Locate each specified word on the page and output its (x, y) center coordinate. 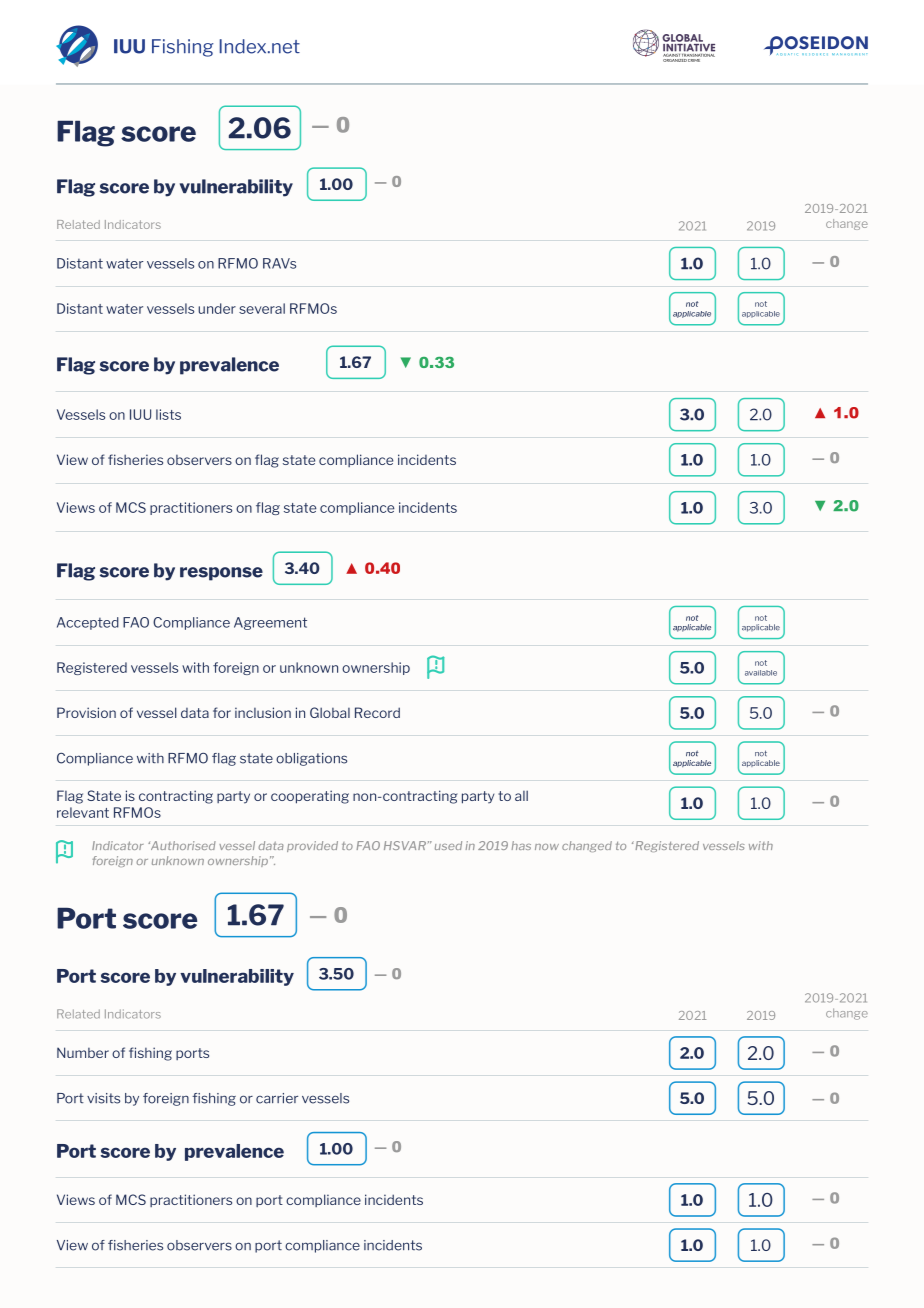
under (217, 308)
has (521, 845)
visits (103, 1098)
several (262, 308)
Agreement (270, 623)
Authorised (182, 845)
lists (168, 414)
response (221, 574)
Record (377, 712)
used (448, 845)
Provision (86, 712)
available (761, 673)
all (521, 795)
